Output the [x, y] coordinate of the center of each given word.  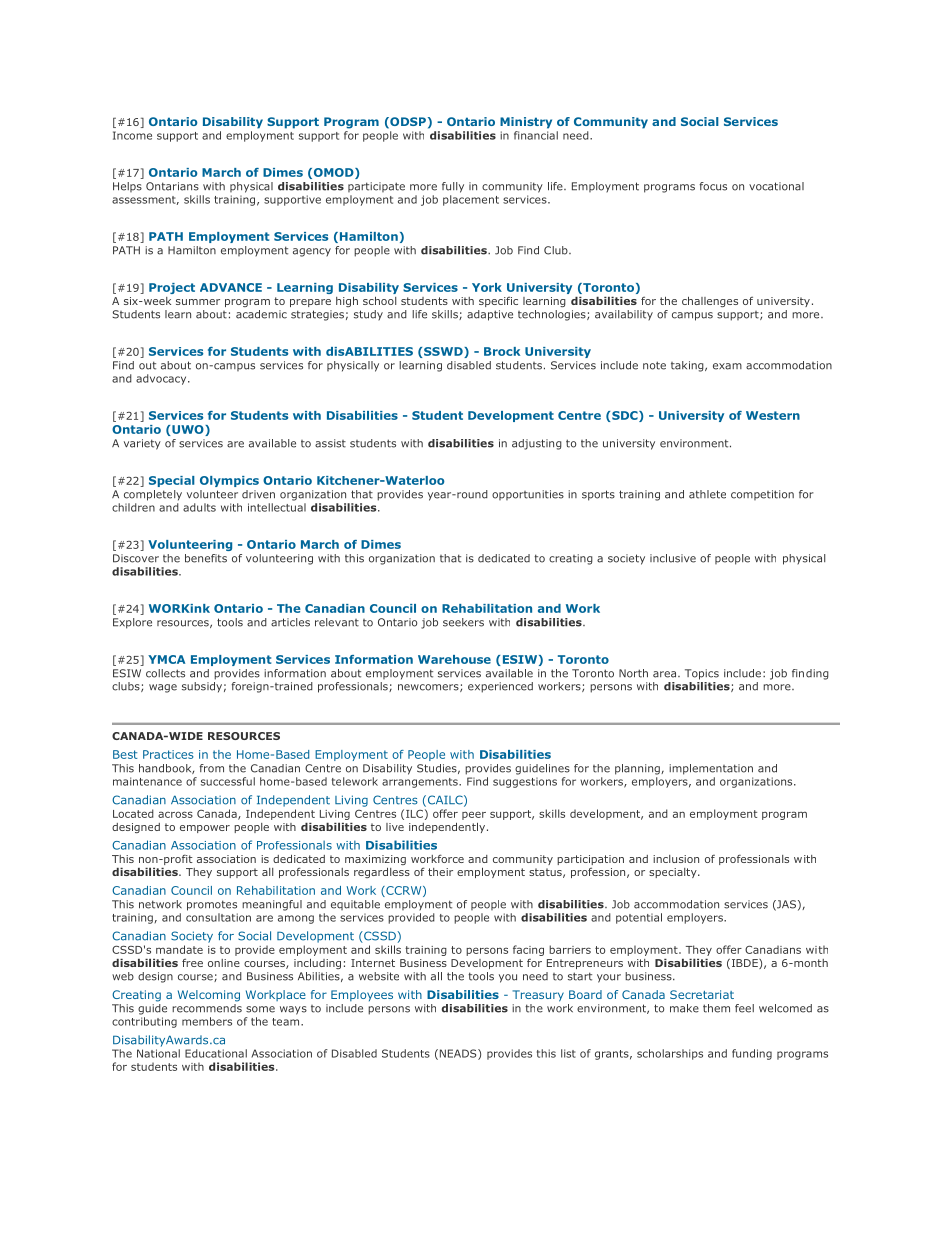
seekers [463, 622]
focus [713, 186]
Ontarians [172, 186]
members [207, 1021]
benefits [206, 558]
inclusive [673, 558]
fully [453, 187]
